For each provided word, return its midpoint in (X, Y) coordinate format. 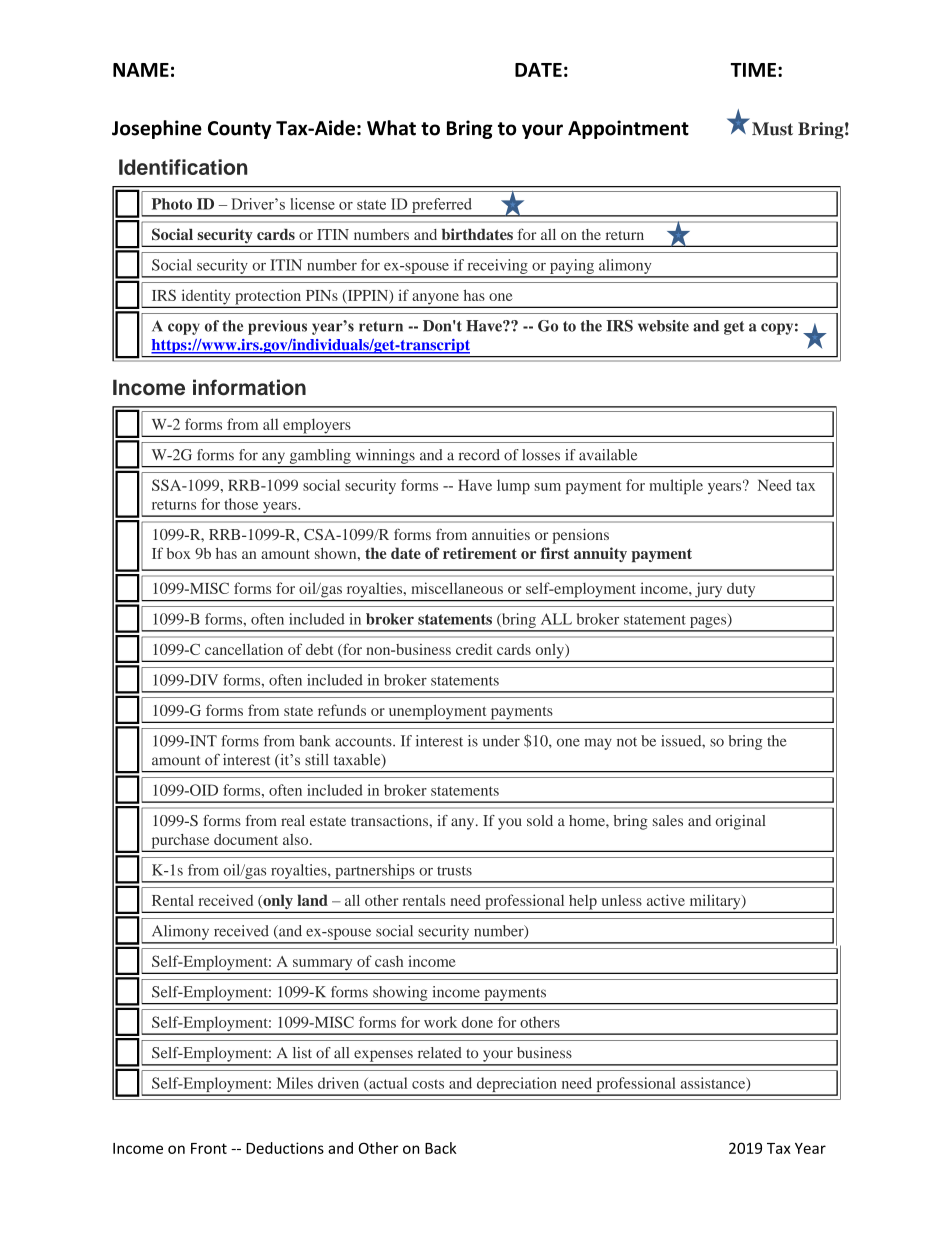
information (249, 387)
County (240, 130)
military (715, 903)
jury (708, 590)
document (246, 839)
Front (209, 1148)
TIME (753, 70)
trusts (454, 871)
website (663, 326)
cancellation (244, 649)
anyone (435, 300)
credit (474, 649)
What (391, 128)
